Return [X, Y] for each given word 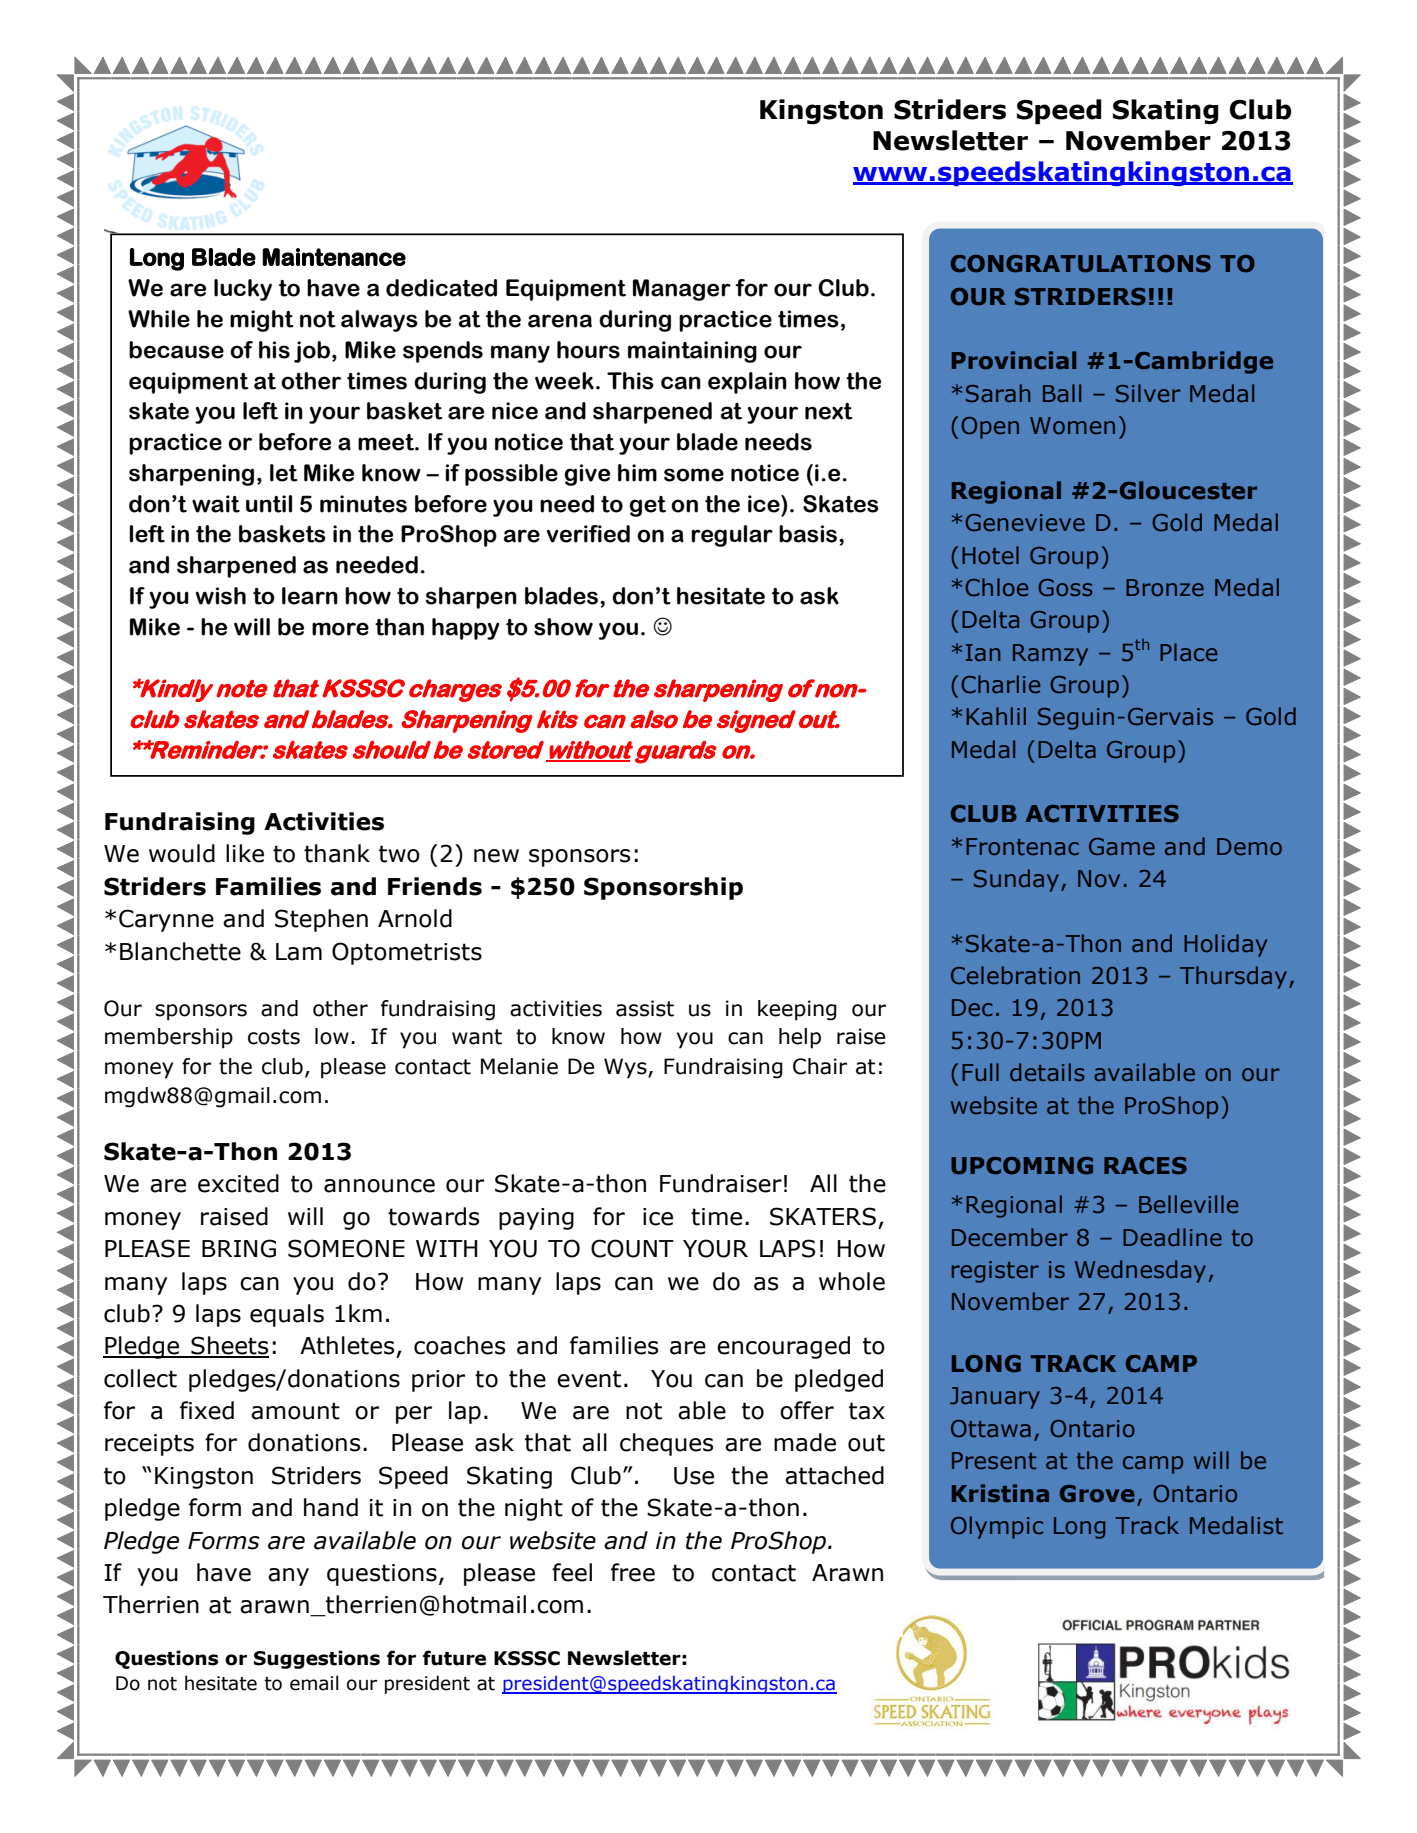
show [563, 627]
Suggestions [317, 1659]
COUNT [632, 1248]
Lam [299, 952]
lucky [243, 290]
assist [645, 1008]
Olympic [997, 1527]
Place [1188, 652]
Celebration [1015, 975]
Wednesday [1140, 1271]
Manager [682, 290]
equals [287, 1315]
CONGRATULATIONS [1081, 264]
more [340, 629]
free [633, 1572]
